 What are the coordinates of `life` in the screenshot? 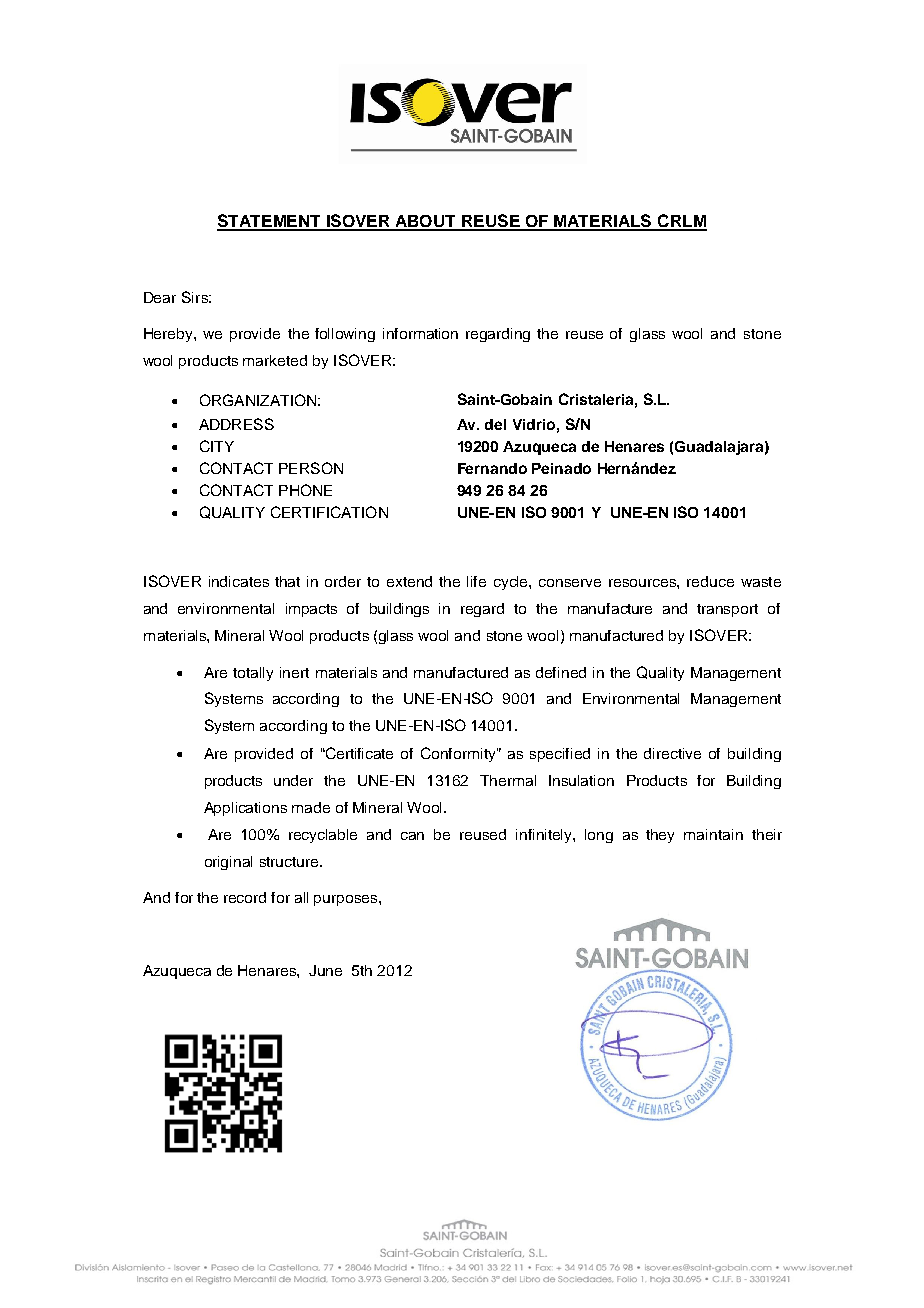 It's located at (476, 581).
